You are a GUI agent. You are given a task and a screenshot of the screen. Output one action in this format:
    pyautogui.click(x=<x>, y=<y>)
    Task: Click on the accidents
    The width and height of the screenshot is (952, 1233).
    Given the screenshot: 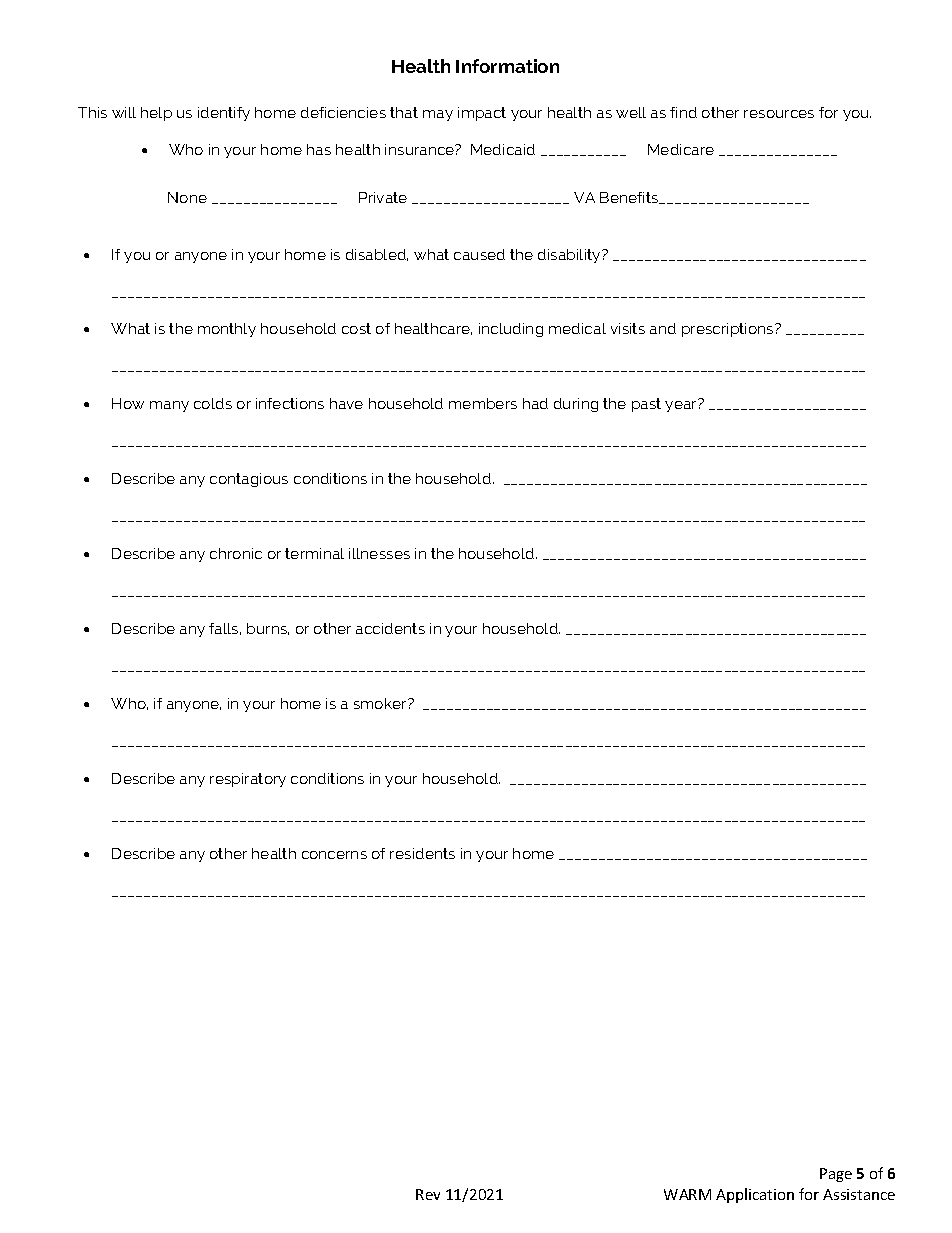 What is the action you would take?
    pyautogui.click(x=390, y=628)
